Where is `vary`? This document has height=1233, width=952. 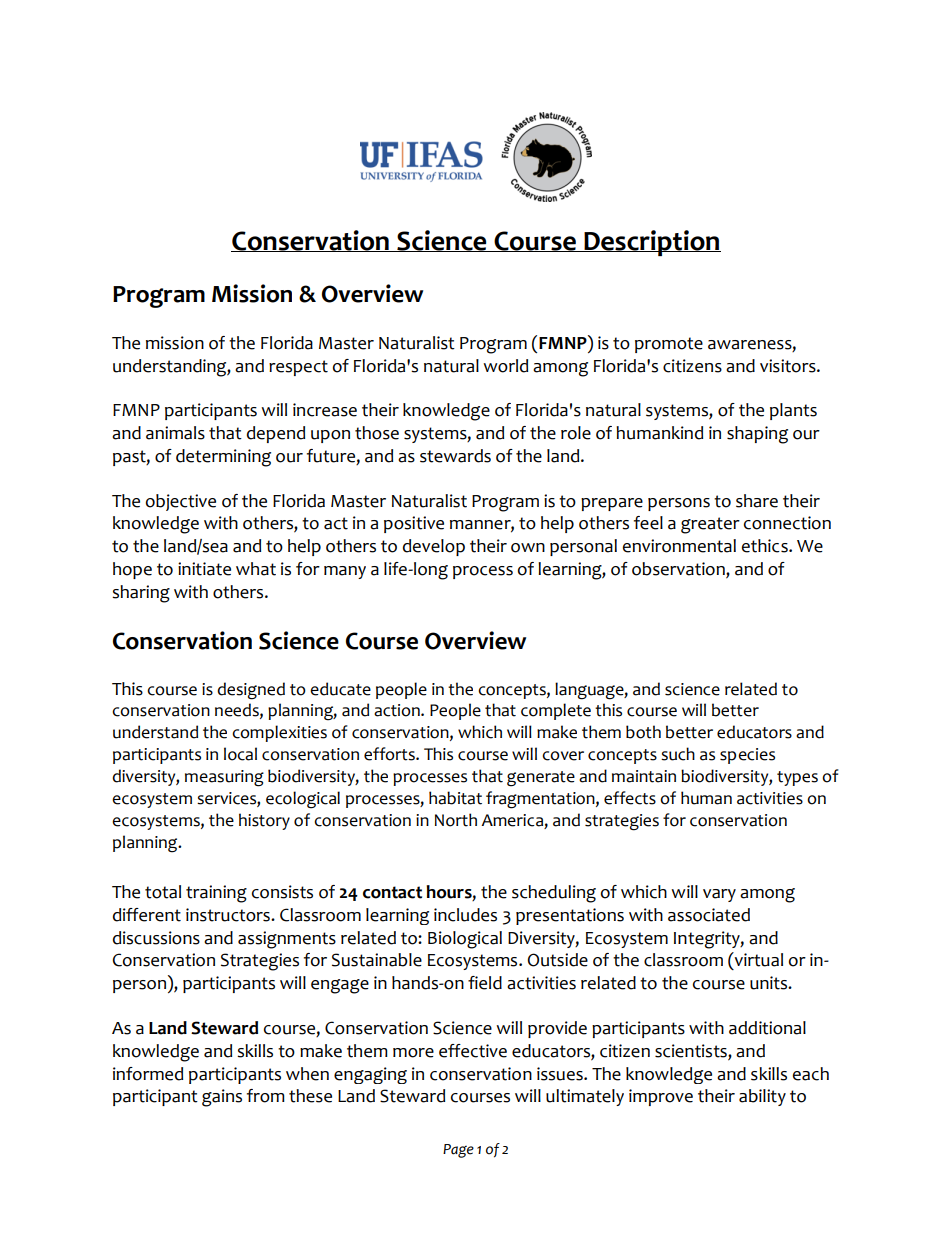
vary is located at coordinates (719, 895).
